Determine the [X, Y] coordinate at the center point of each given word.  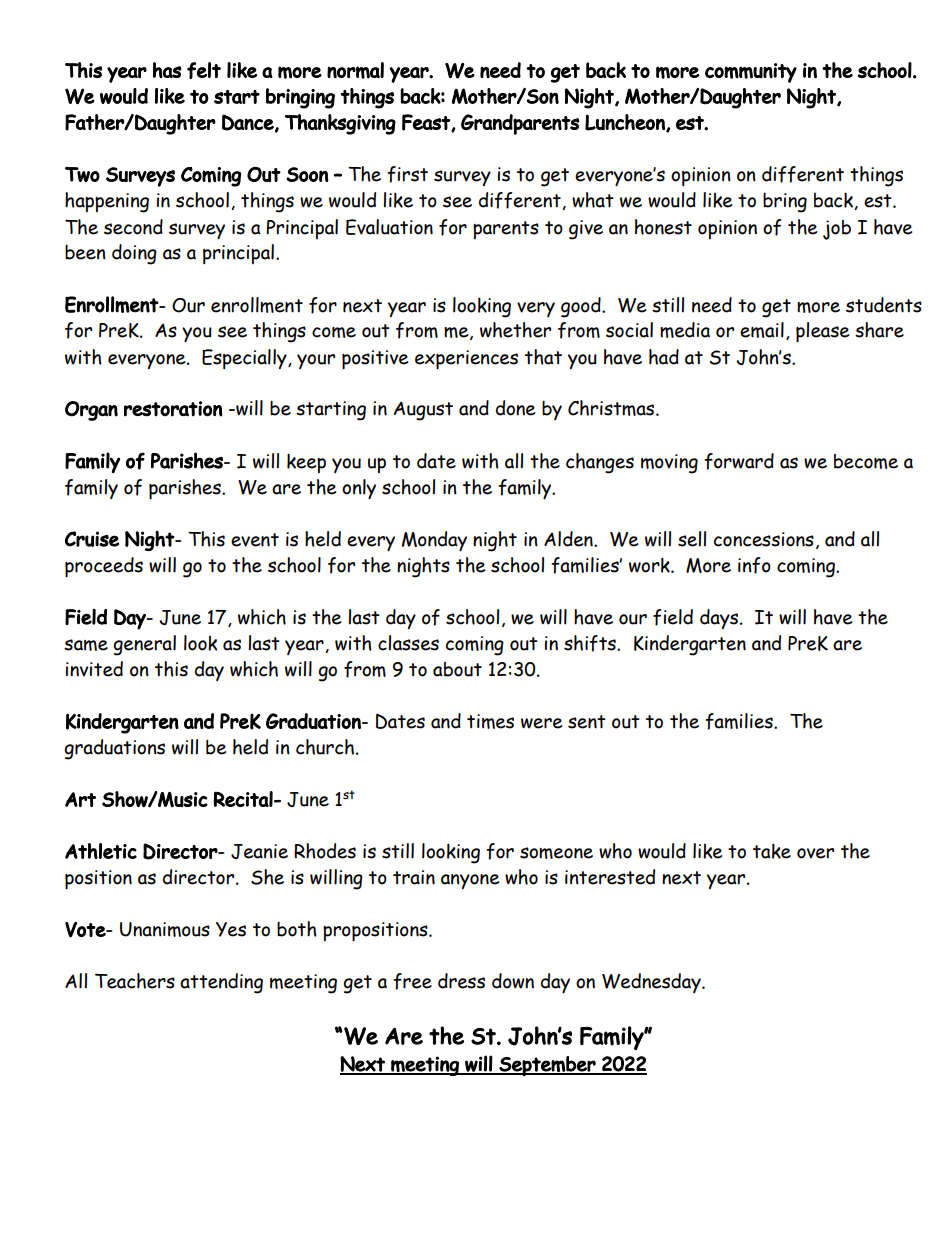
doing [134, 254]
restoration [173, 409]
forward [739, 461]
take [772, 851]
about [457, 669]
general [144, 645]
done [515, 408]
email [762, 330]
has [167, 70]
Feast [427, 123]
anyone [470, 881]
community [751, 73]
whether [515, 330]
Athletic [101, 851]
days [720, 619]
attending [221, 983]
